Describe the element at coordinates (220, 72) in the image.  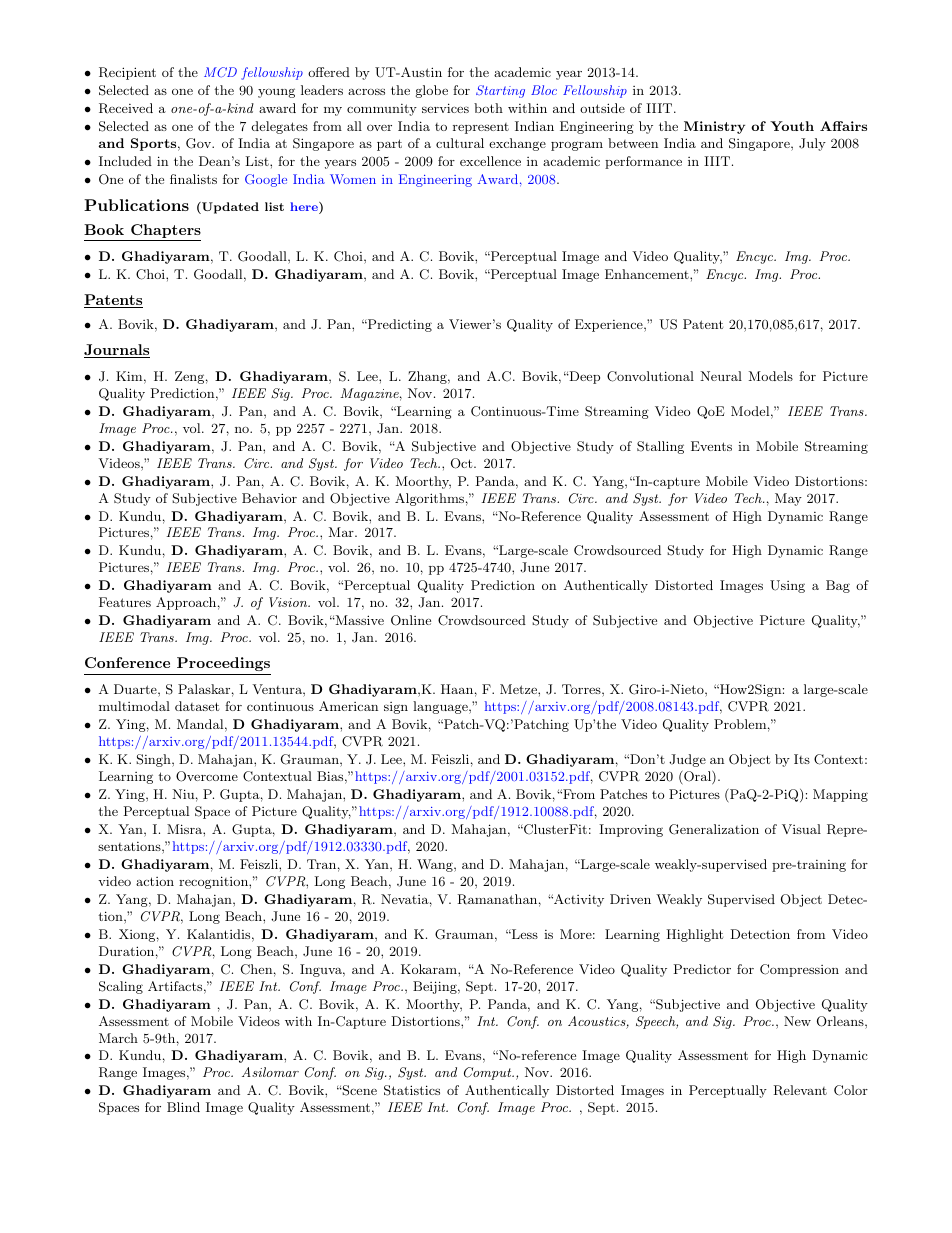
I see `MCD` at that location.
